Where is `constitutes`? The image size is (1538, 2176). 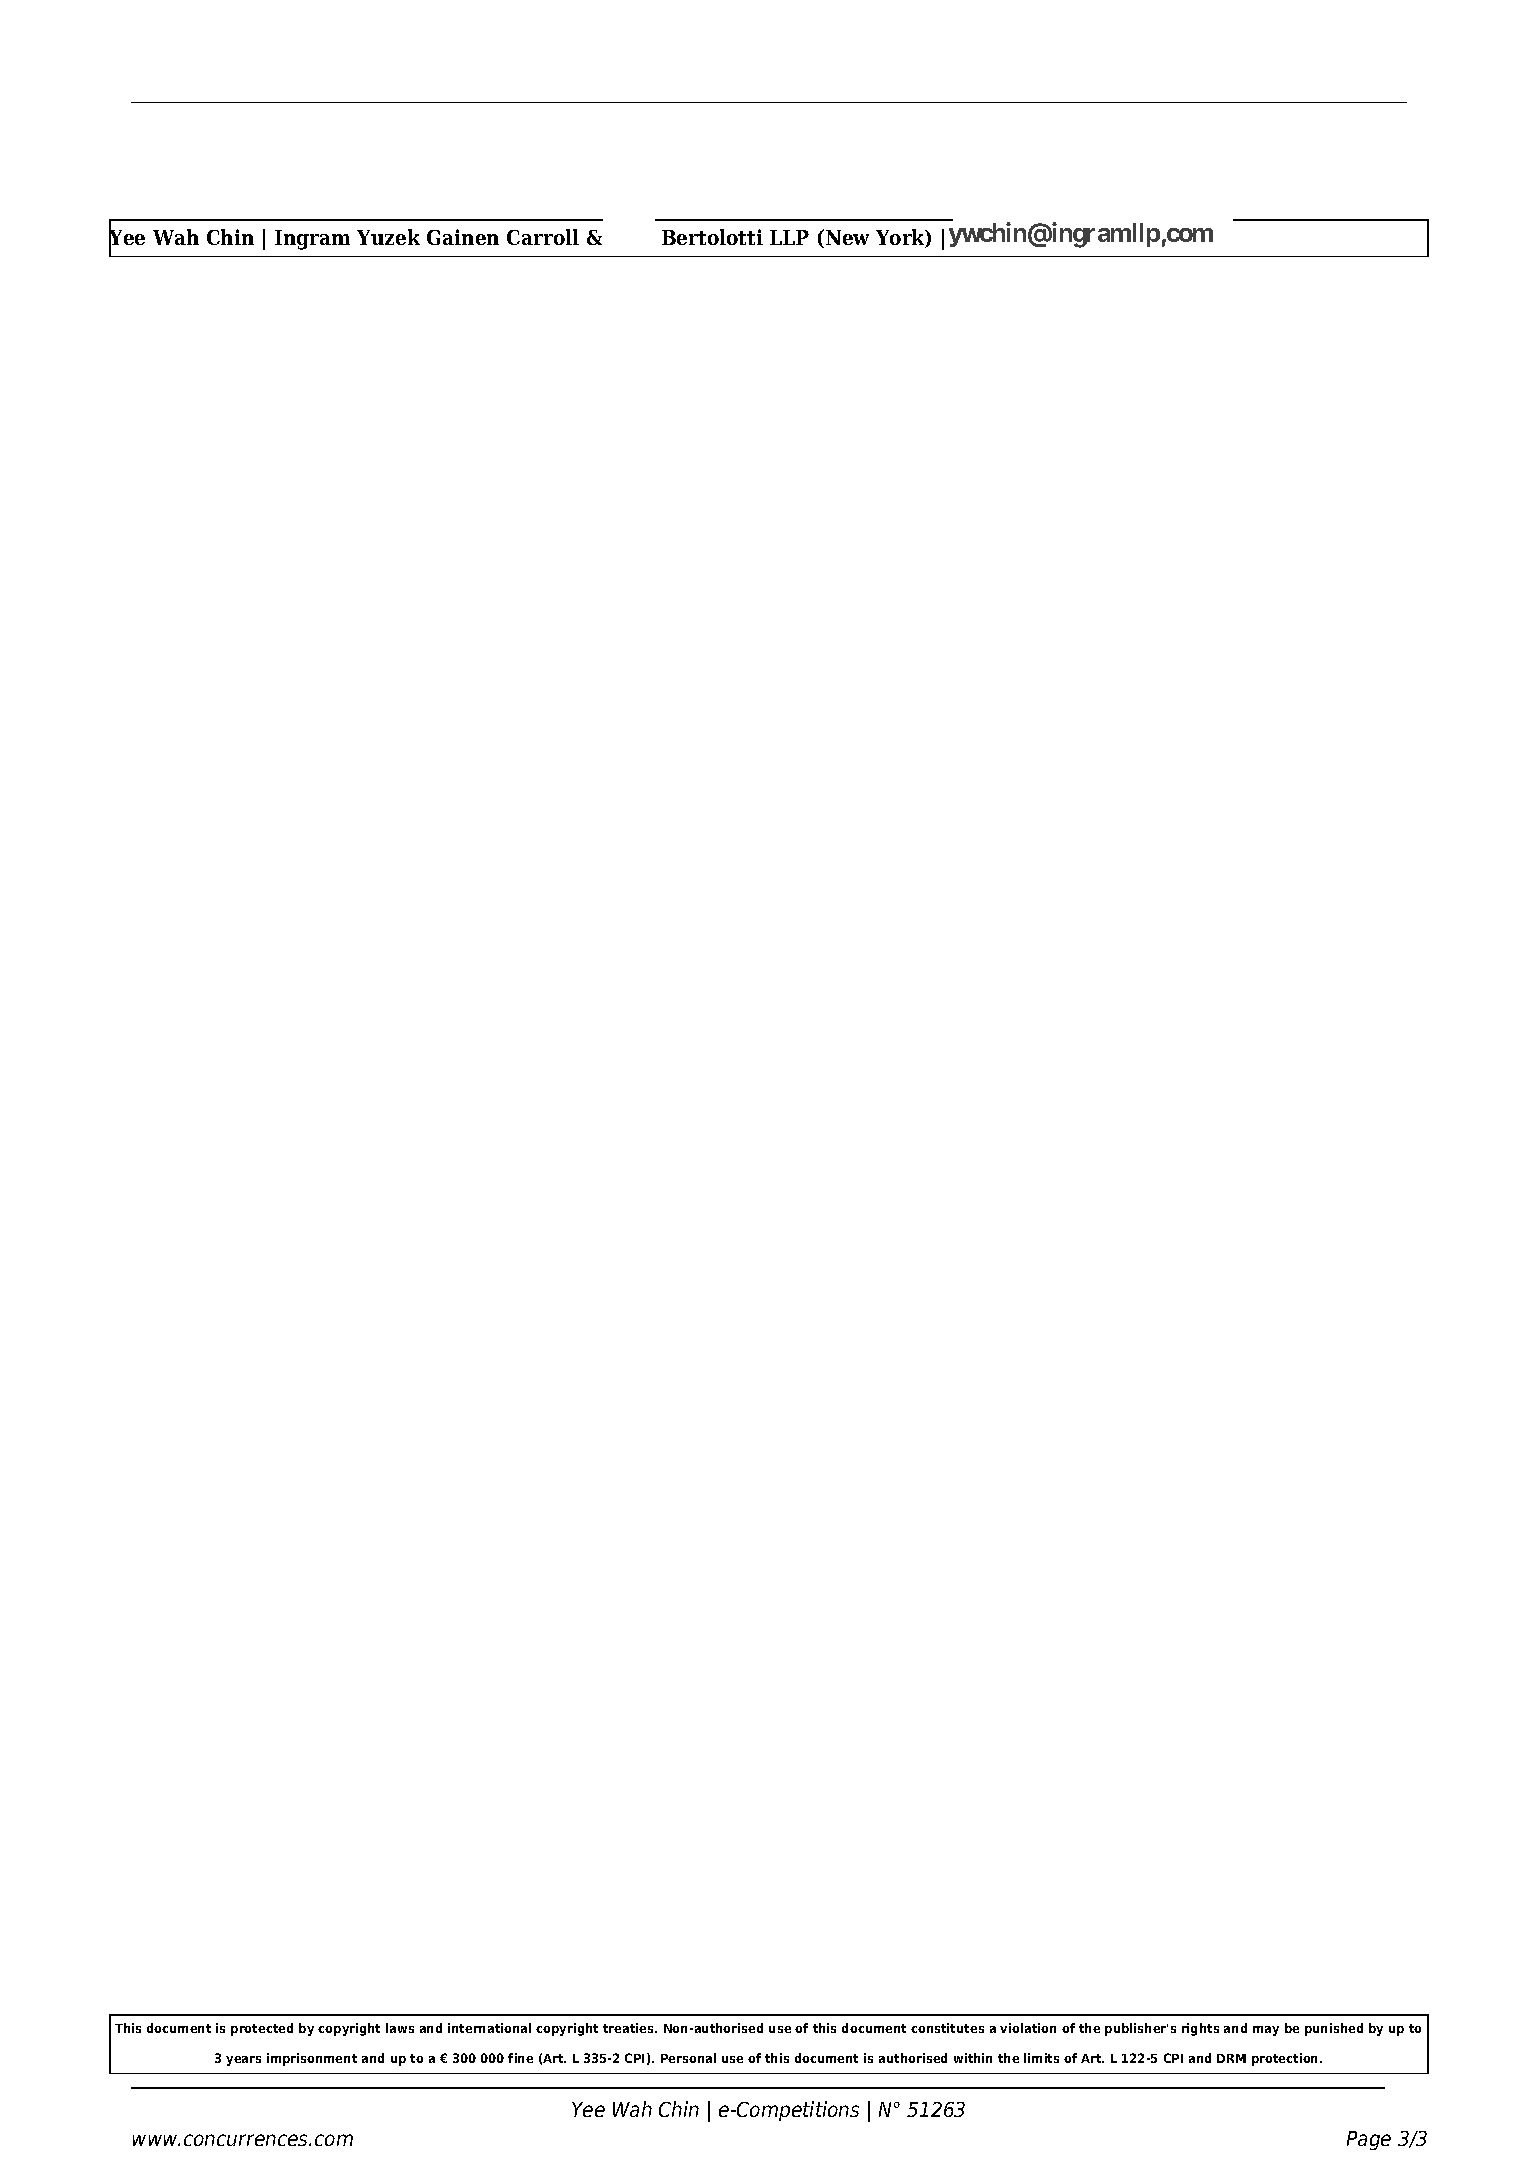
constitutes is located at coordinates (947, 2028).
